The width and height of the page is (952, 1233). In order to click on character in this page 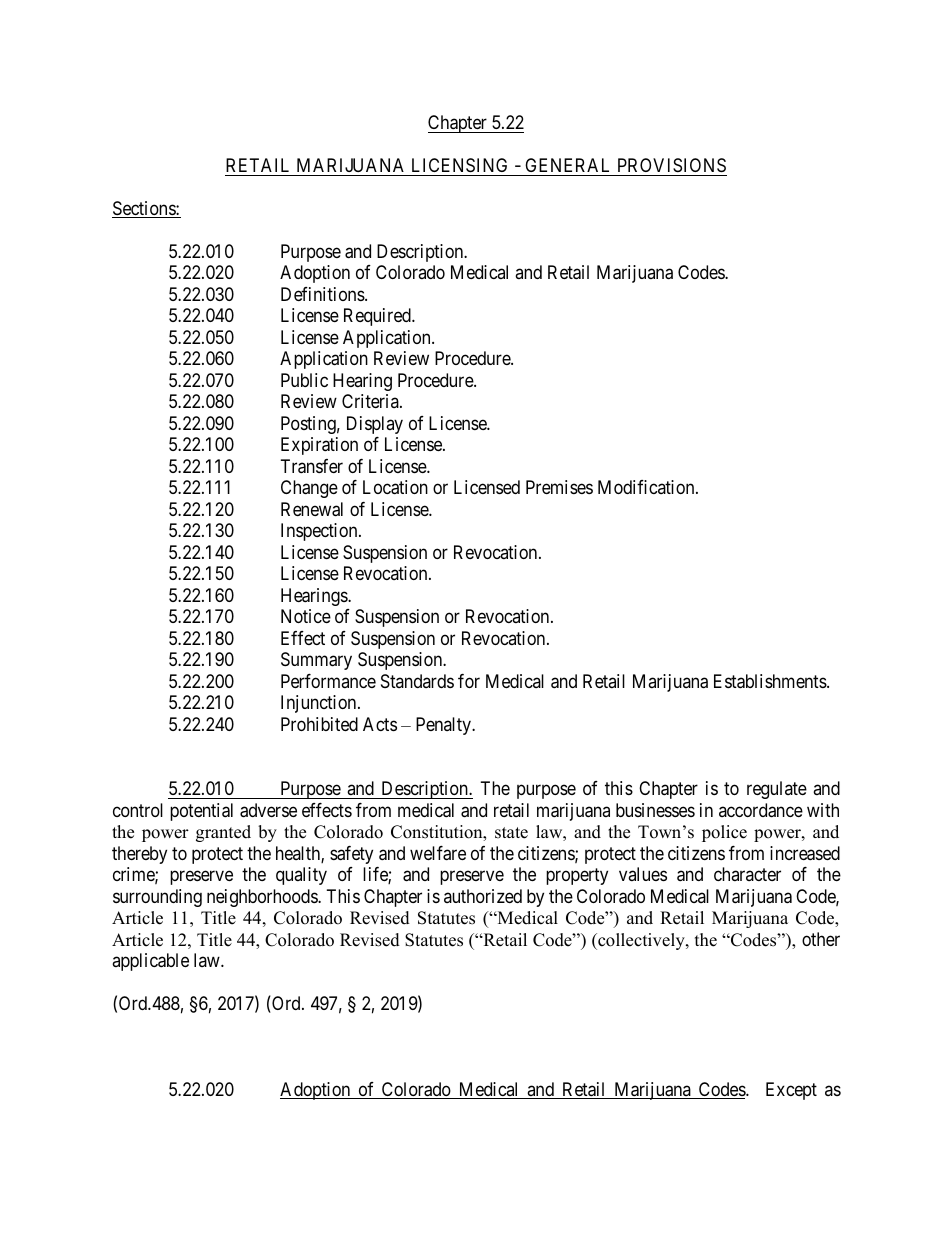, I will do `click(747, 874)`.
